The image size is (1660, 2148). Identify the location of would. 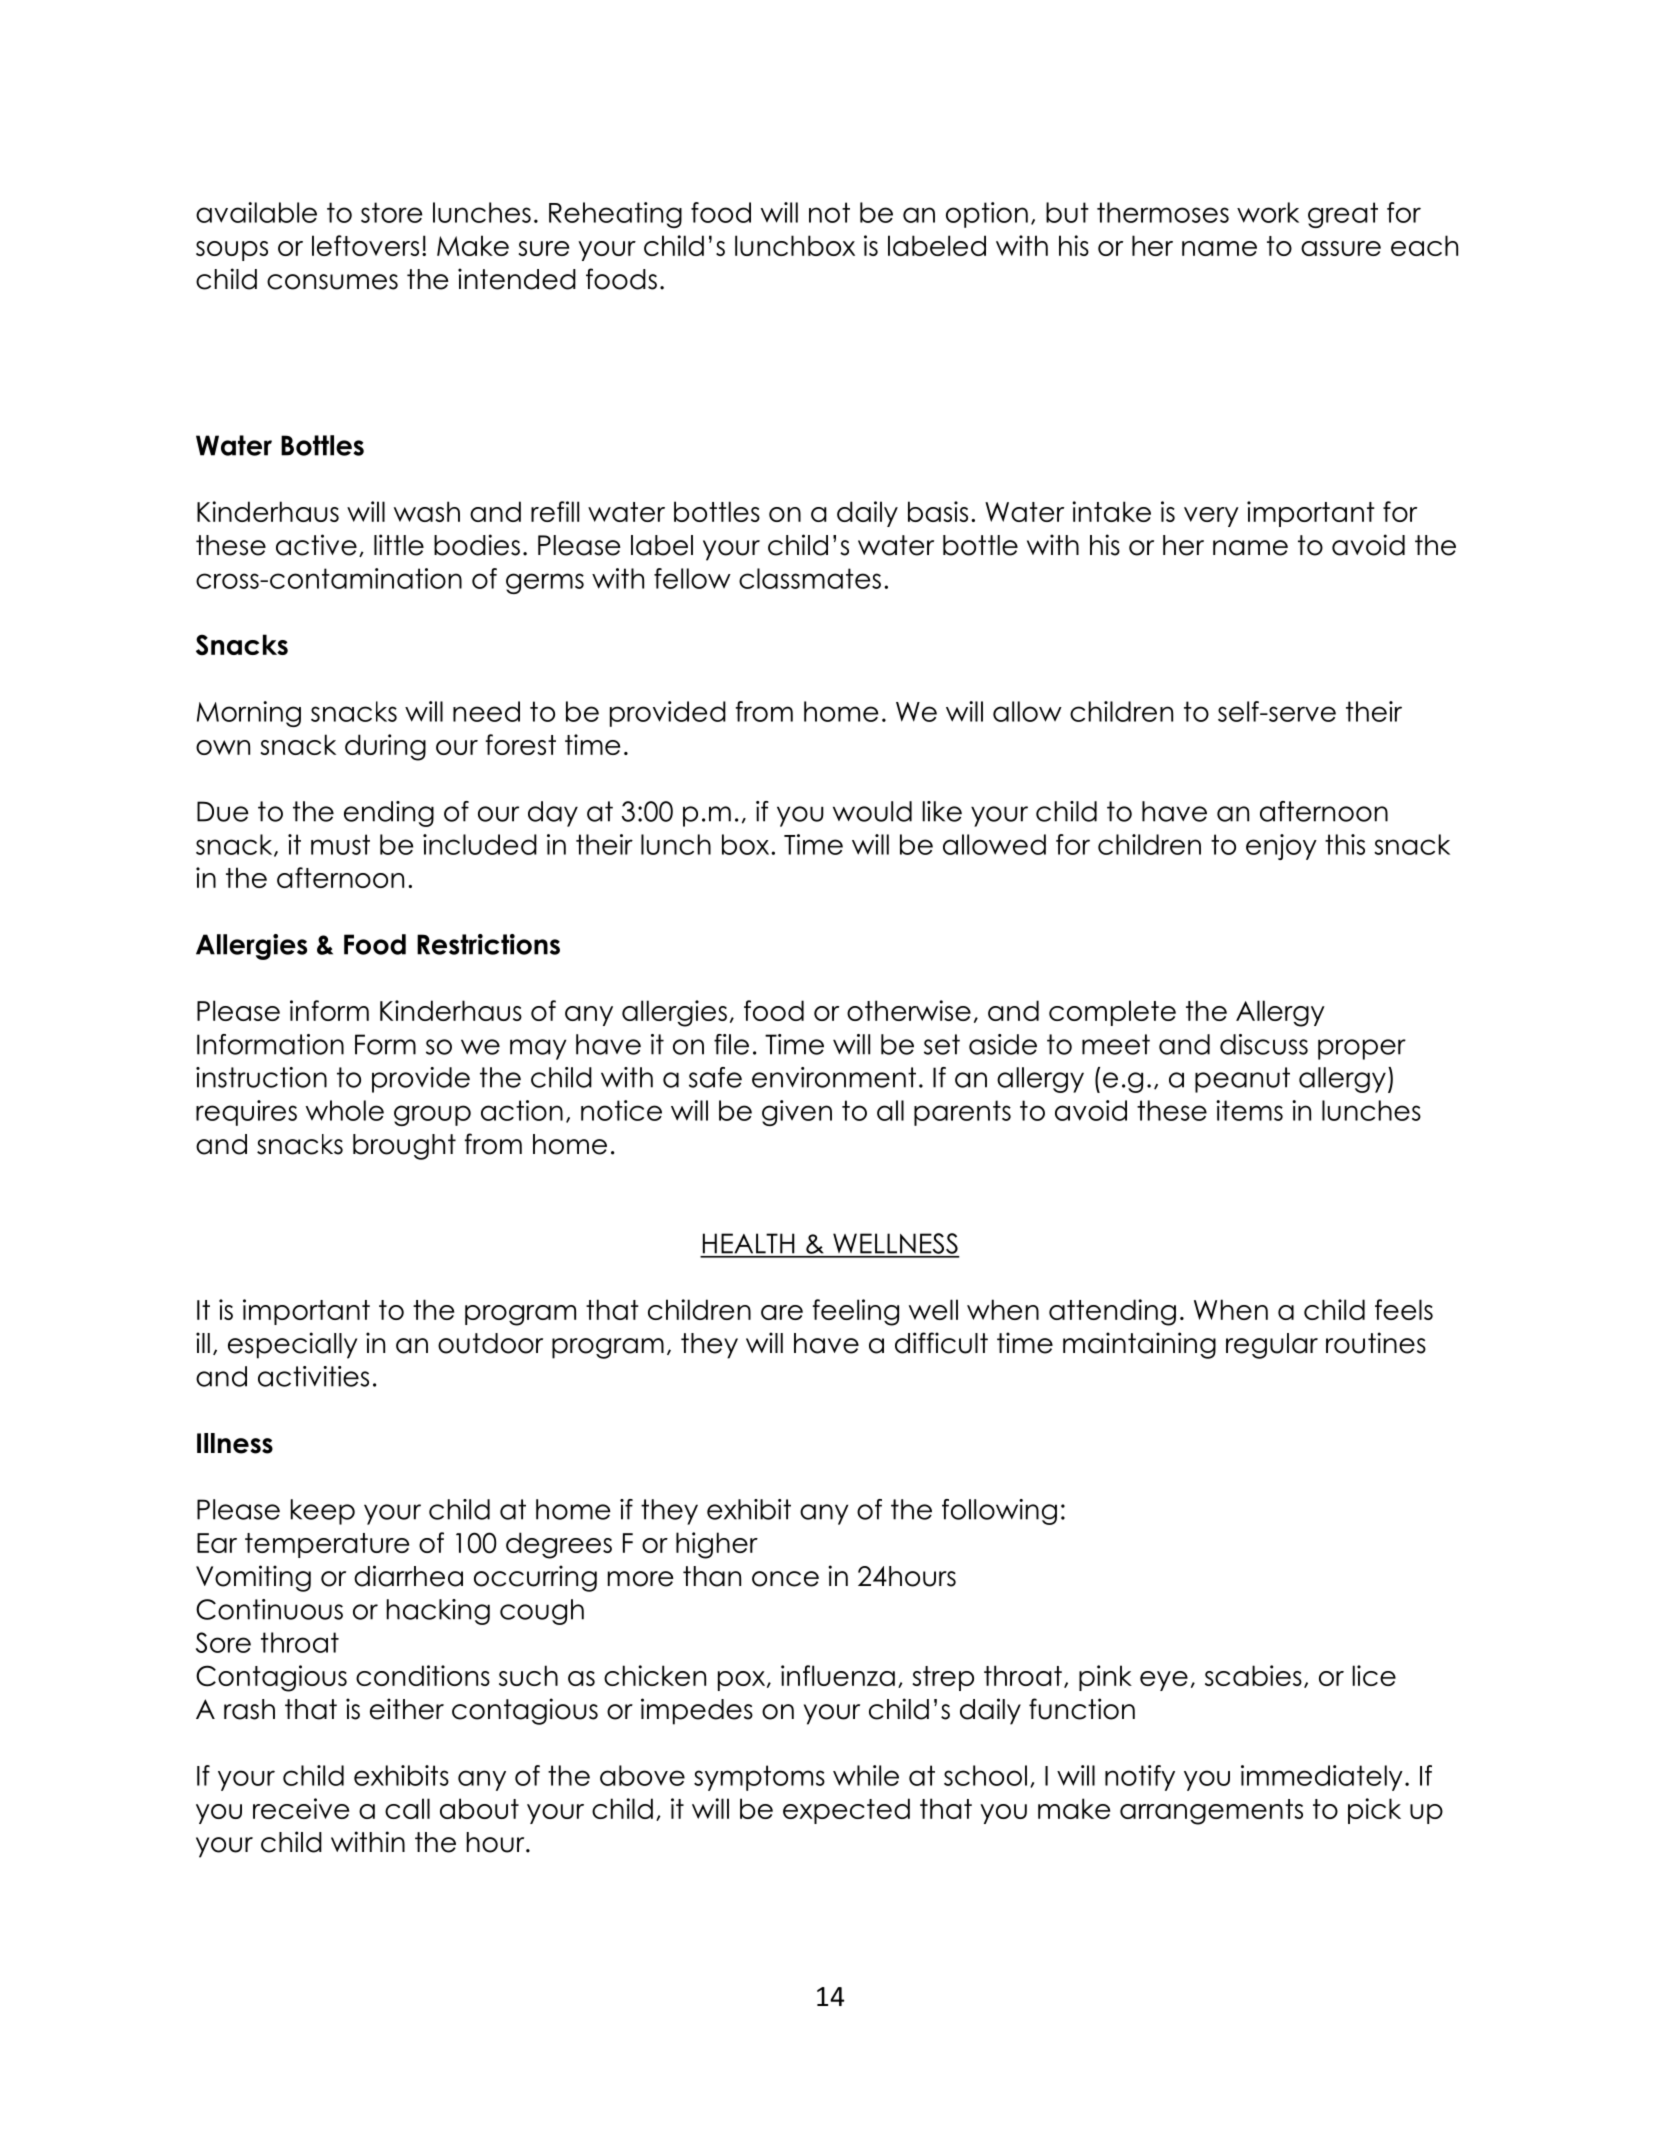
(872, 811).
